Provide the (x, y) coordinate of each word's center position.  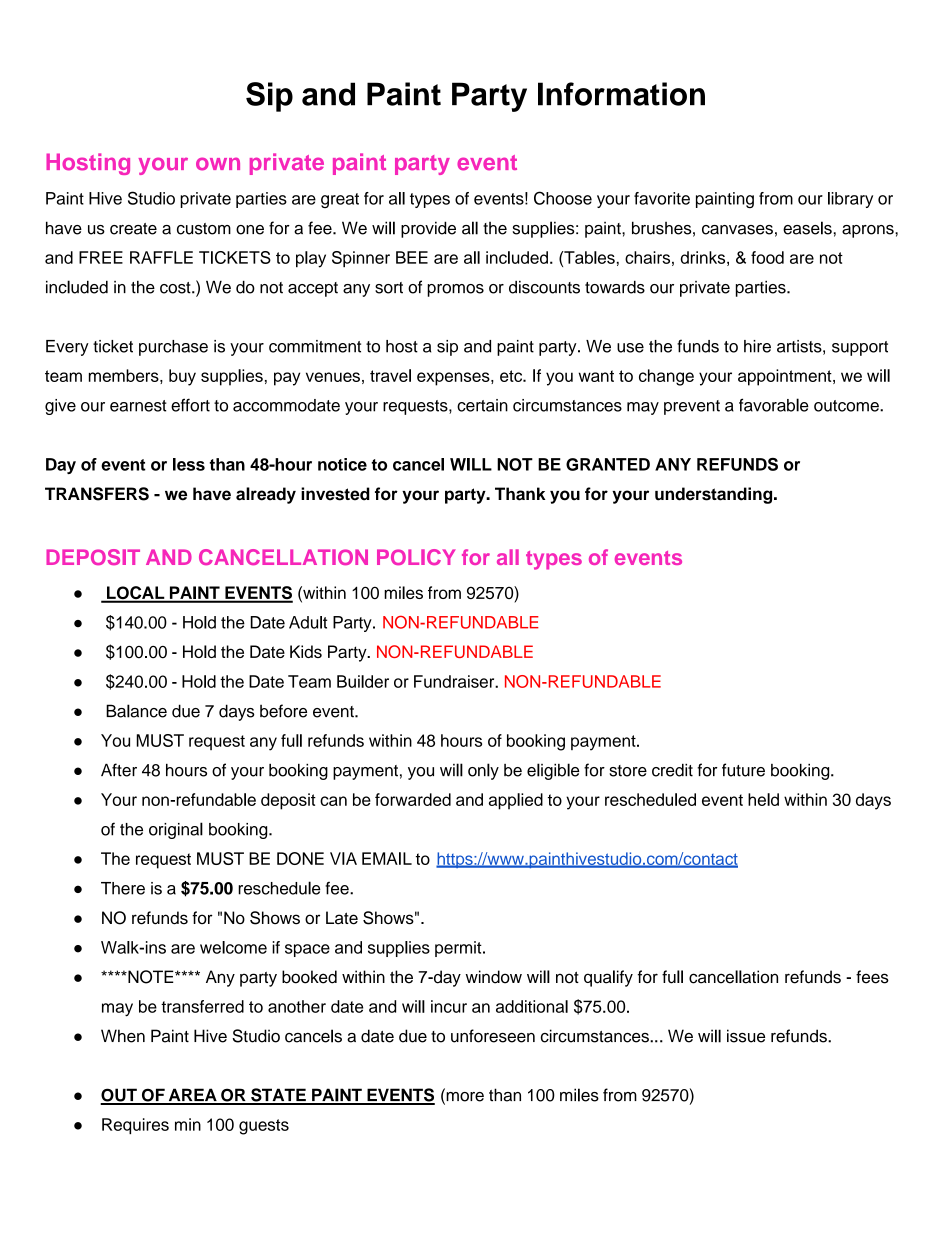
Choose (563, 198)
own (218, 164)
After (119, 770)
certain (482, 405)
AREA (192, 1096)
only (483, 771)
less (189, 464)
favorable (774, 405)
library (850, 200)
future (743, 770)
